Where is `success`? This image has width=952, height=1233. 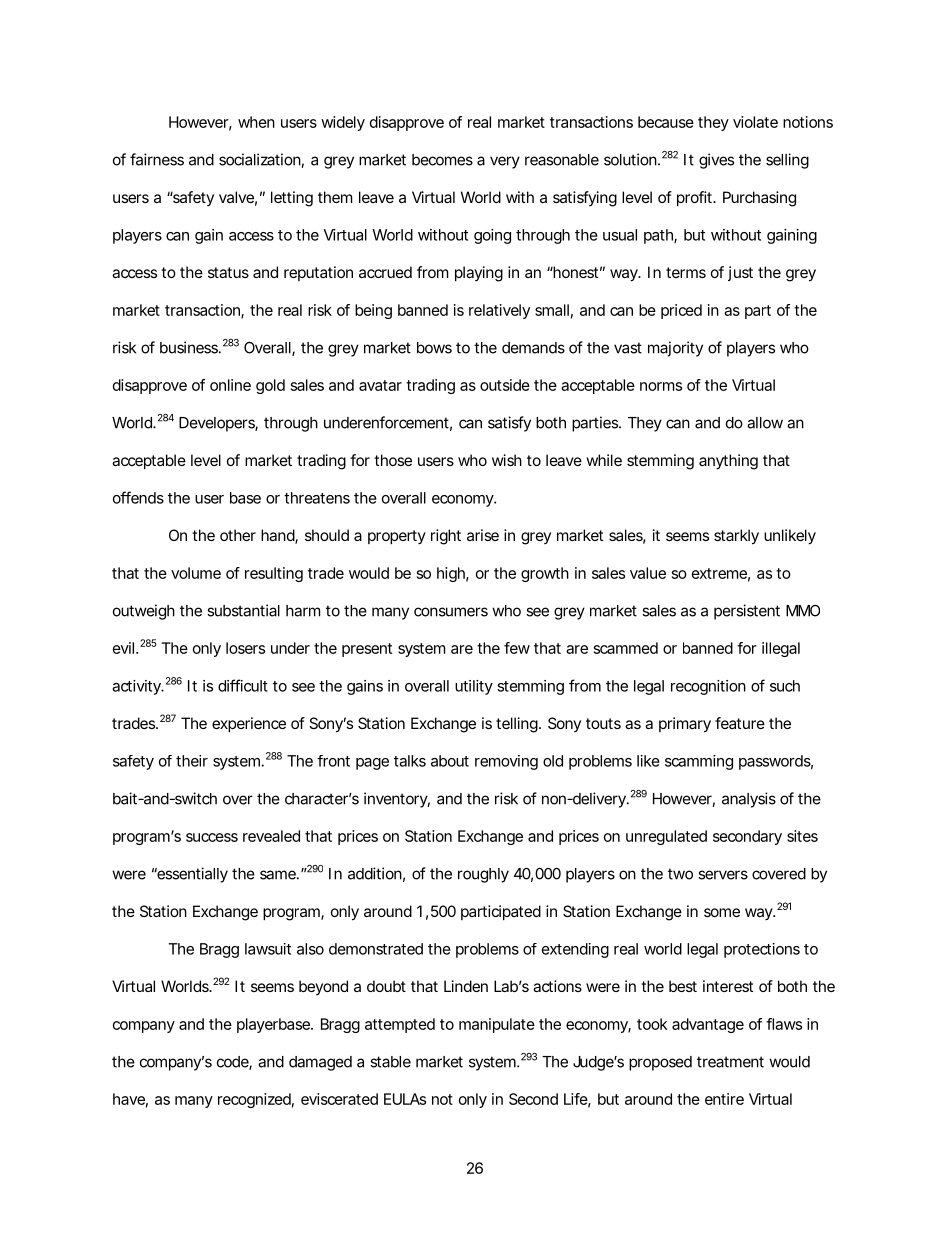
success is located at coordinates (212, 837).
